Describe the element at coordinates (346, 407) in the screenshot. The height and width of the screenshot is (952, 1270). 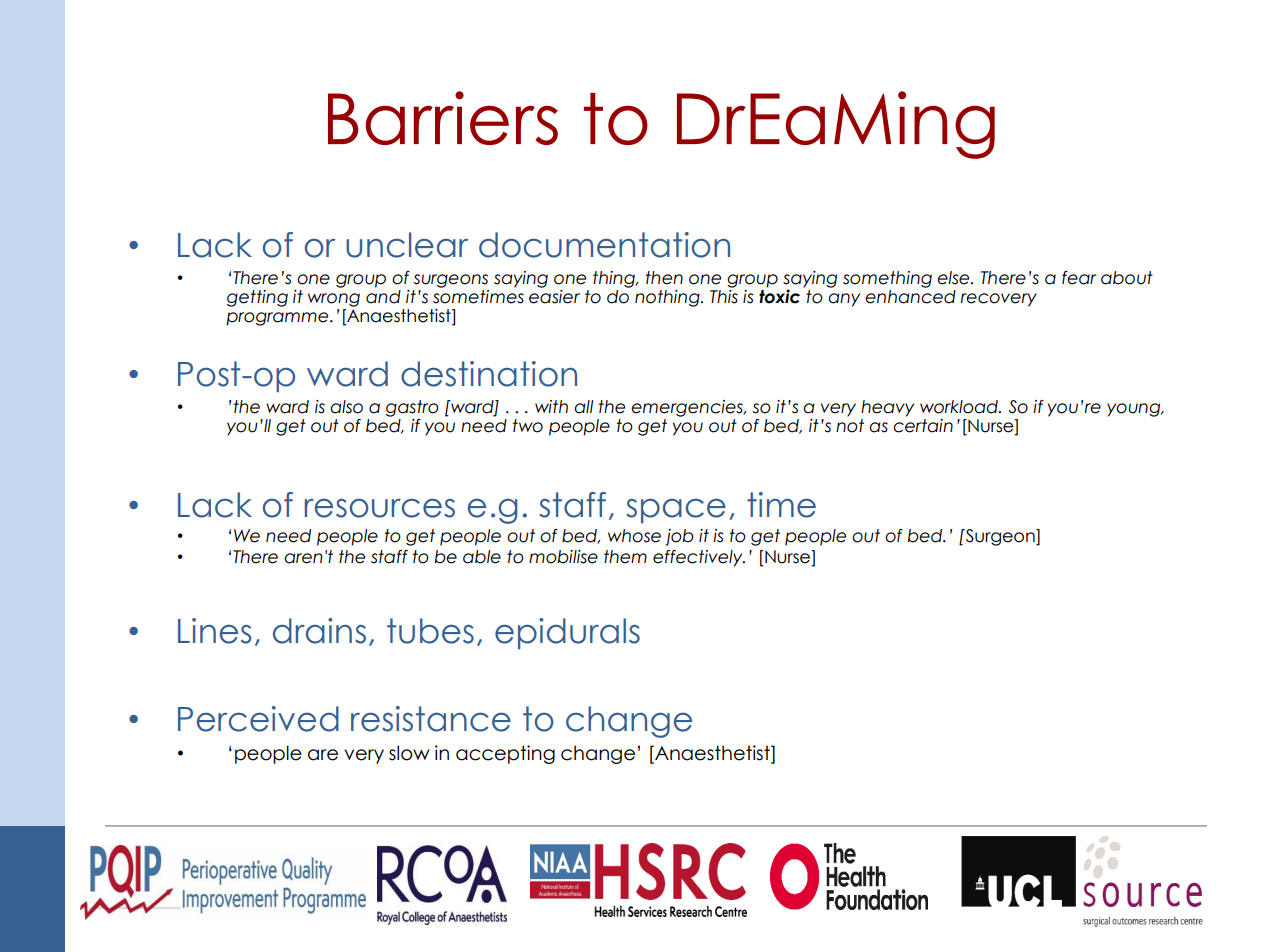
I see `also` at that location.
